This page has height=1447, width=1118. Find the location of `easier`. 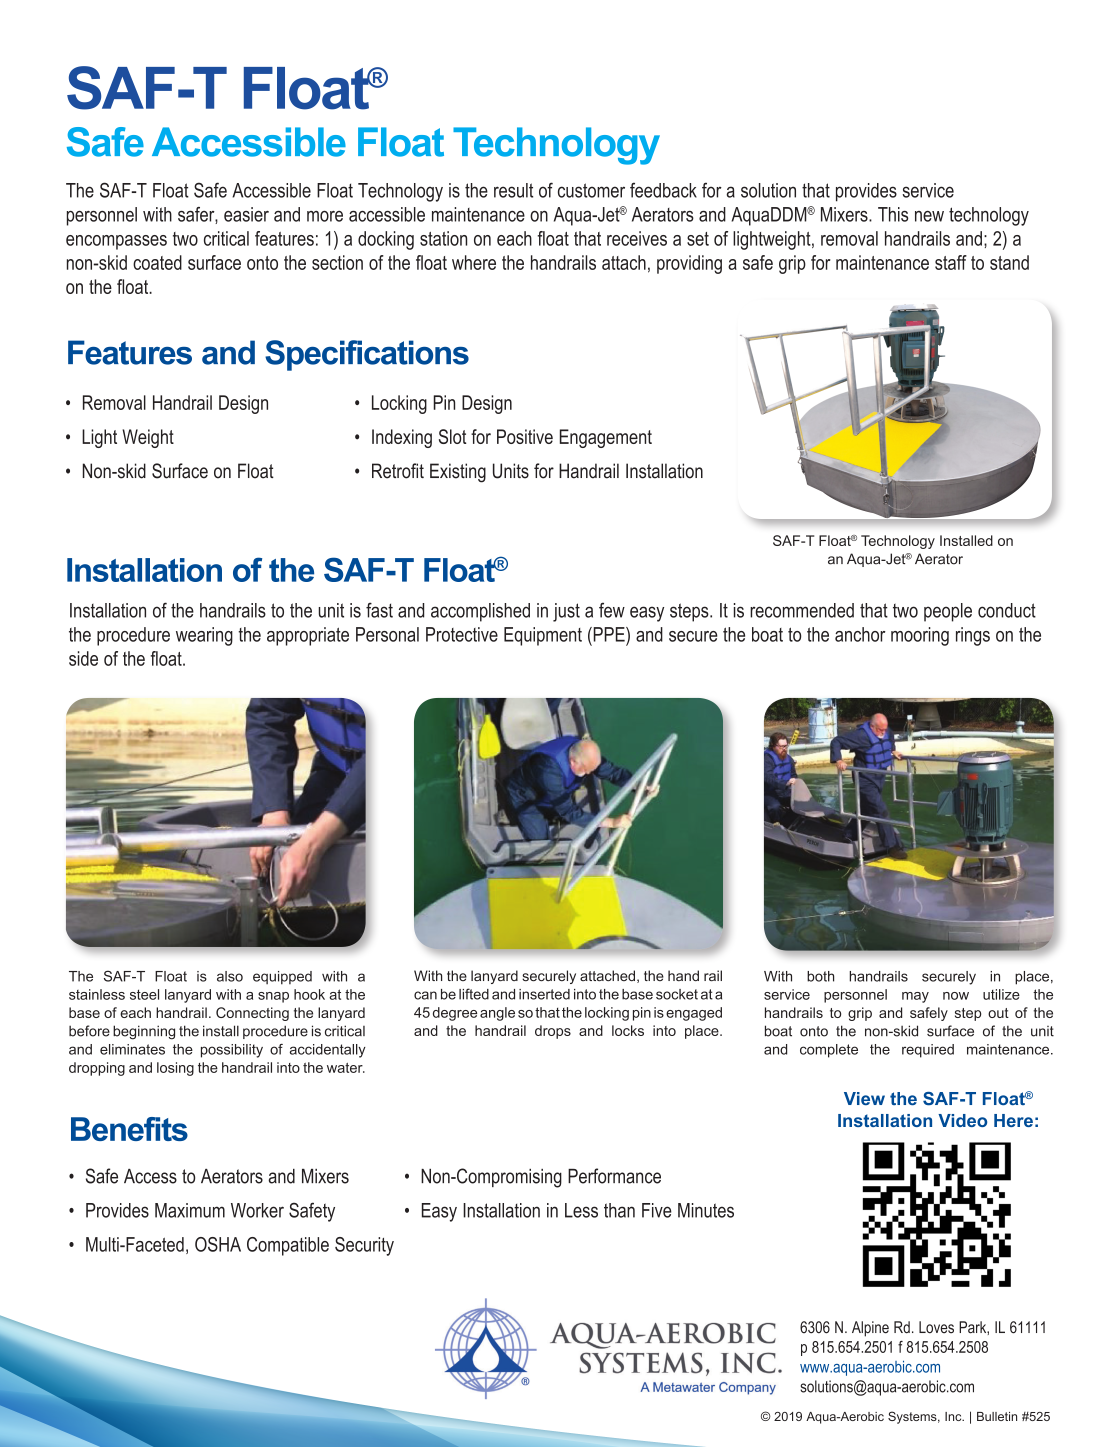

easier is located at coordinates (246, 214).
